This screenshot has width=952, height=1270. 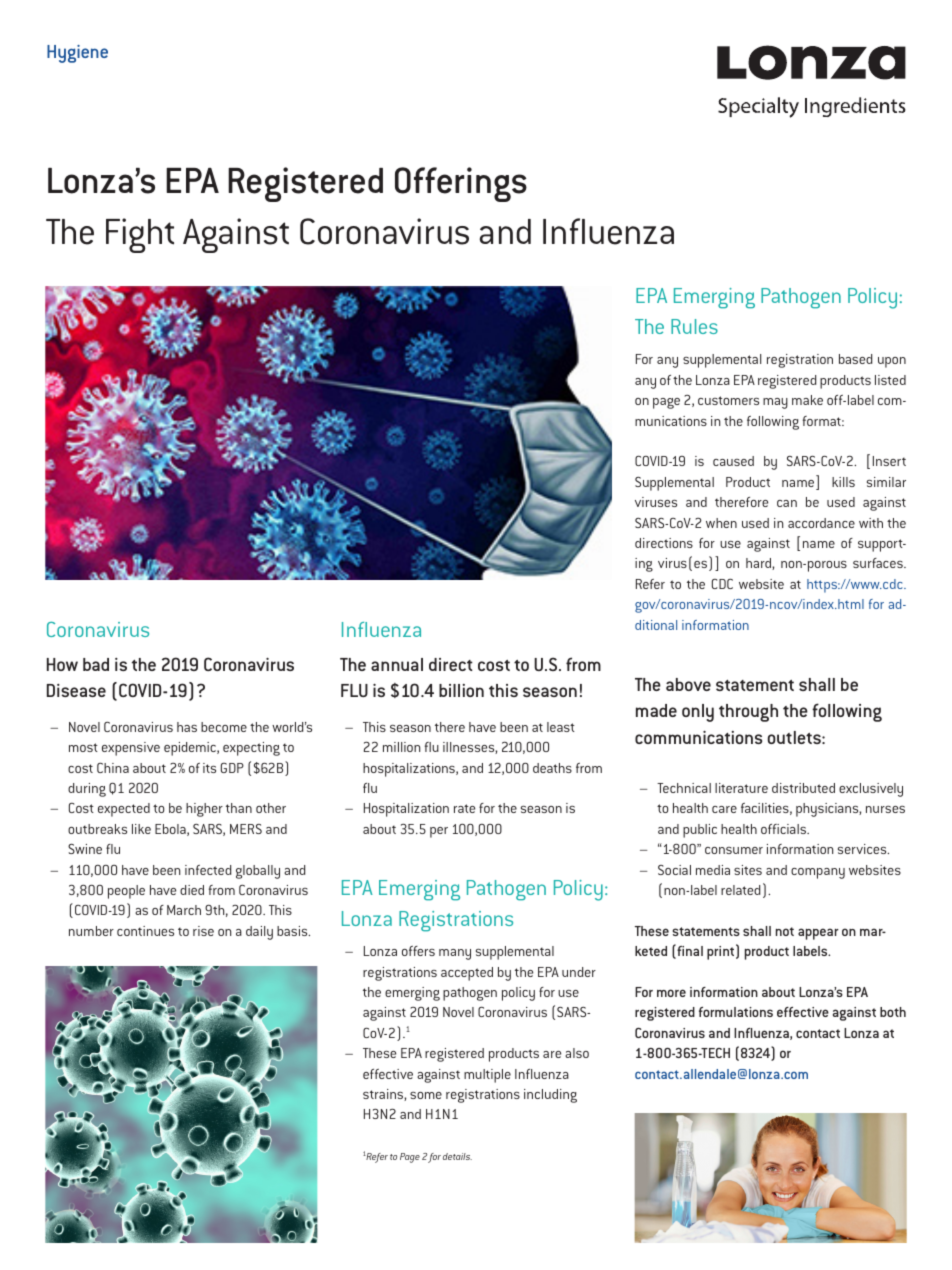 I want to click on when, so click(x=721, y=523).
